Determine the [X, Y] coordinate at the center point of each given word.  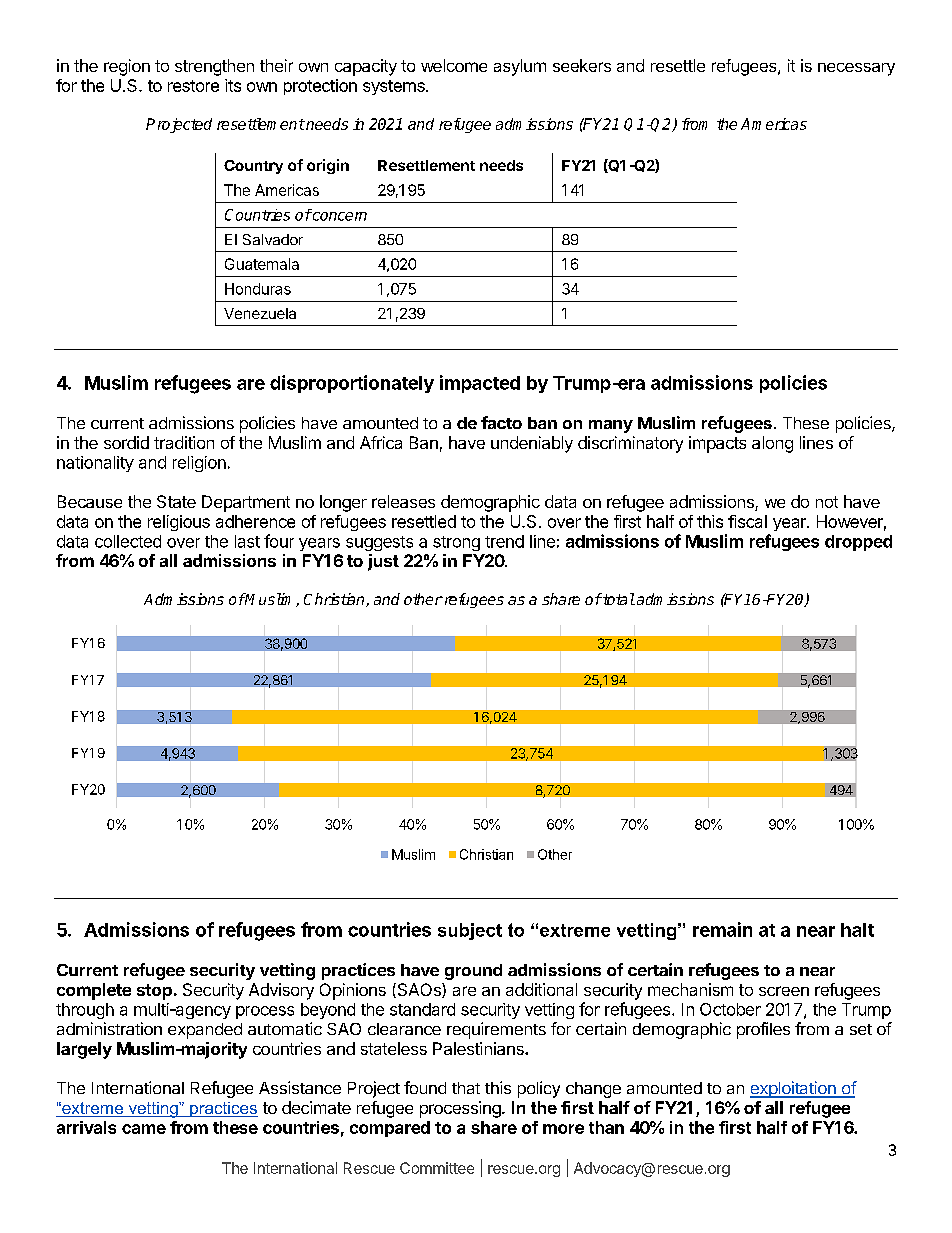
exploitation [794, 1089]
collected [128, 541]
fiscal [747, 521]
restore [193, 86]
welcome [454, 65]
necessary [856, 69]
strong [456, 543]
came [144, 1129]
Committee [437, 1168]
